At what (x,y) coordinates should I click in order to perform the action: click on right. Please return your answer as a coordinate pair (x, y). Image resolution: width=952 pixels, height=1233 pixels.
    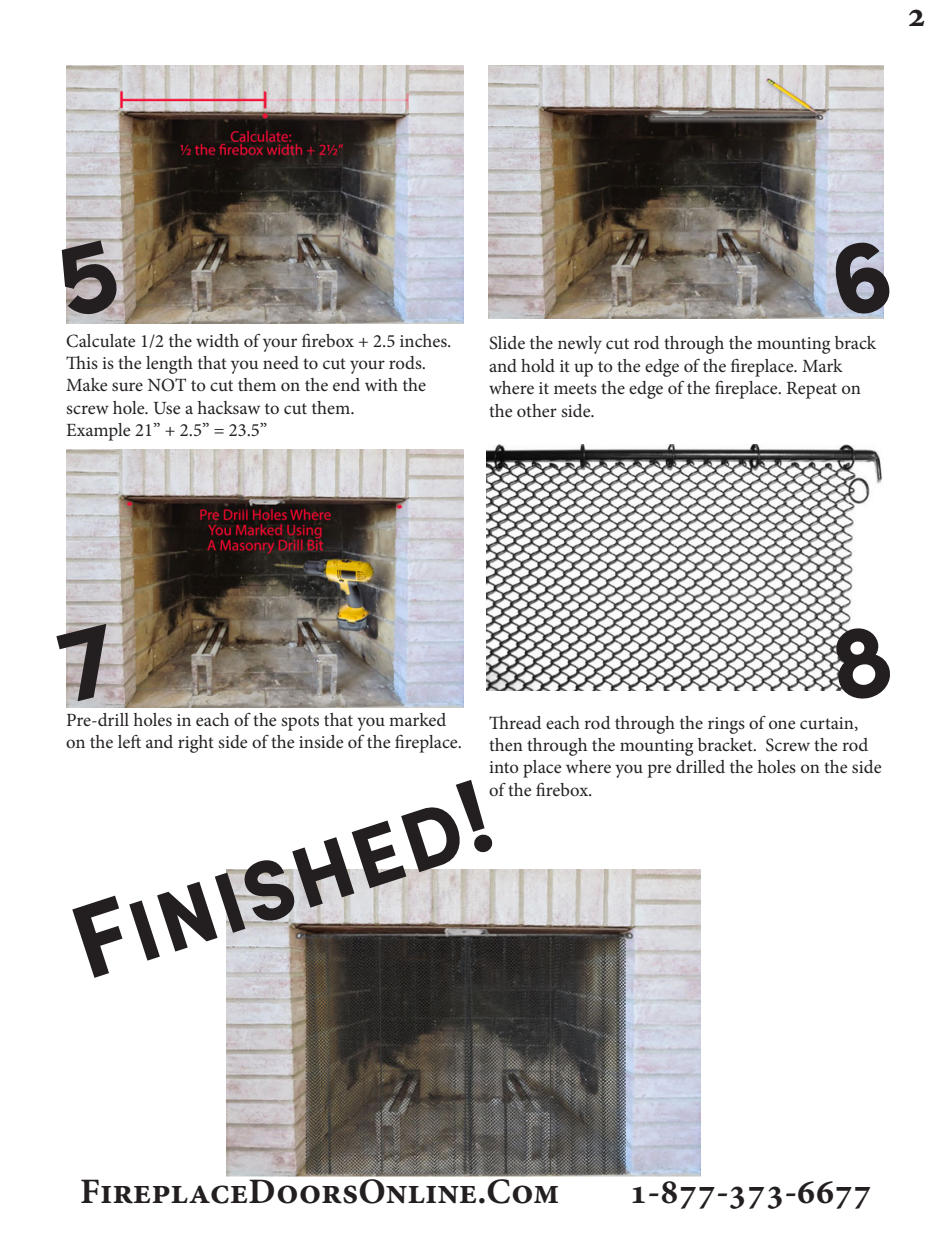
    Looking at the image, I should click on (196, 744).
